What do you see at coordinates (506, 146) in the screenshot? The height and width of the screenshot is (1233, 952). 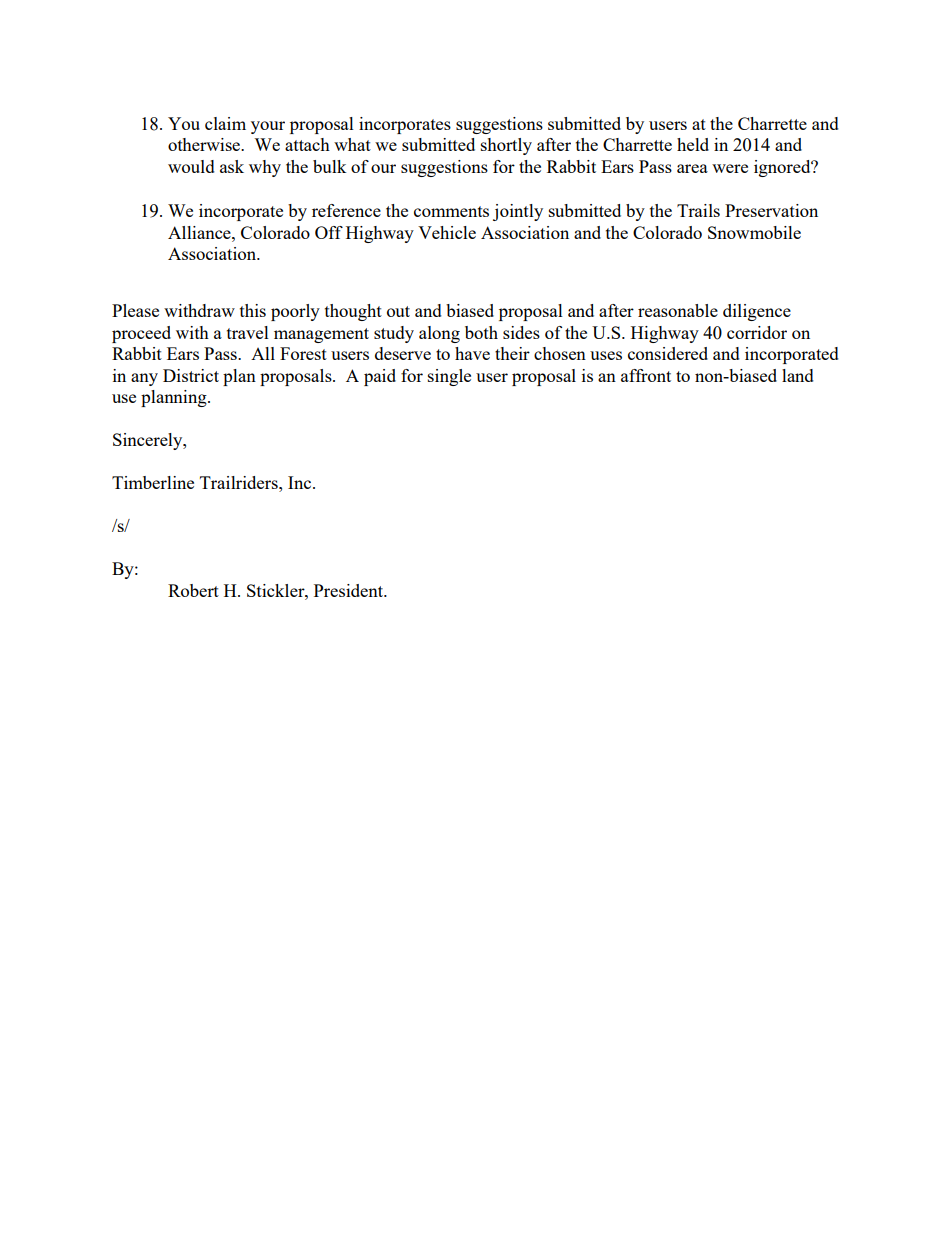 I see `shortly` at bounding box center [506, 146].
